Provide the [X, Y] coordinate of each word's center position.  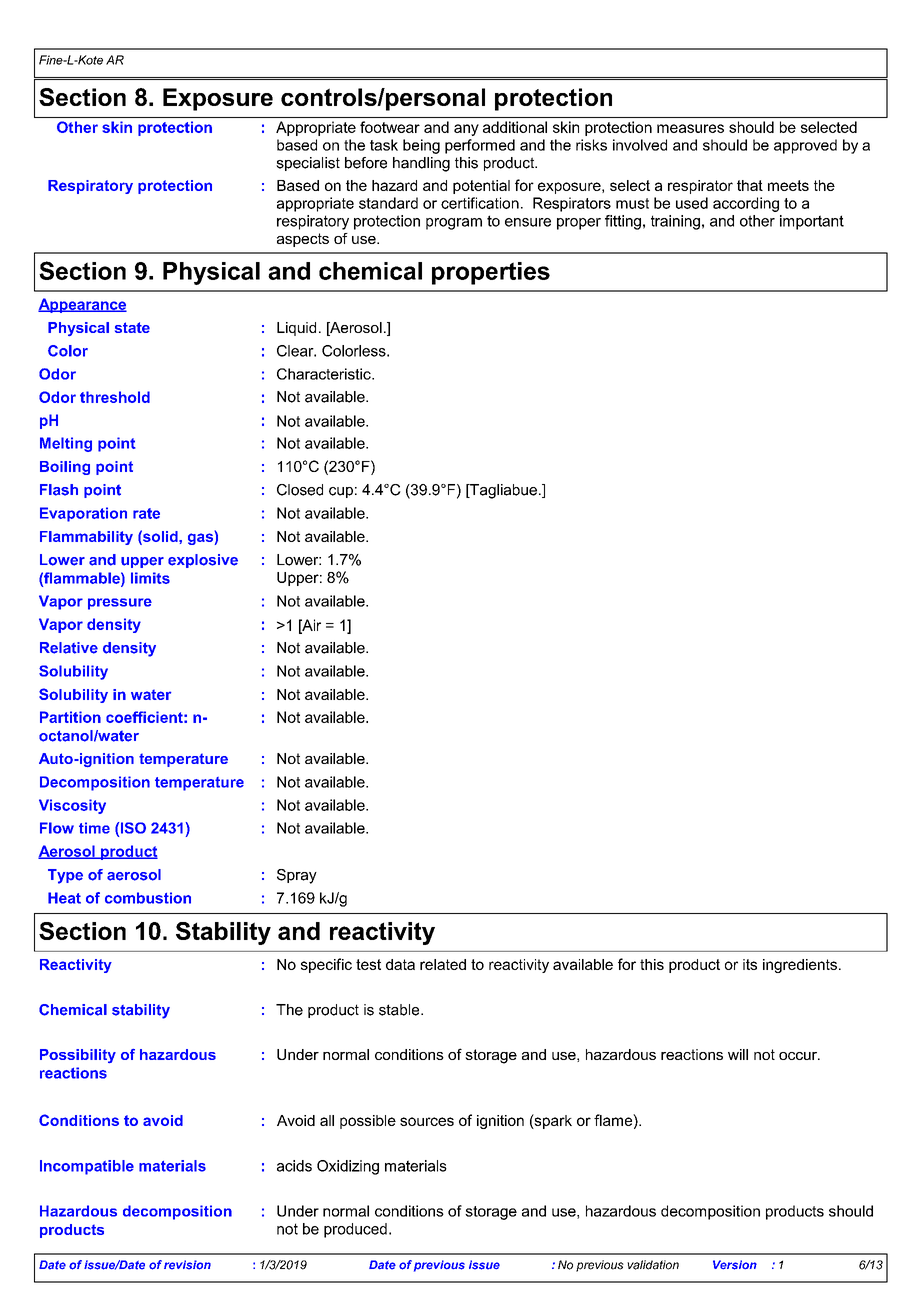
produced [355, 1230]
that [750, 185]
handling [421, 164]
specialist [308, 164]
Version [735, 1265]
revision [187, 1265]
